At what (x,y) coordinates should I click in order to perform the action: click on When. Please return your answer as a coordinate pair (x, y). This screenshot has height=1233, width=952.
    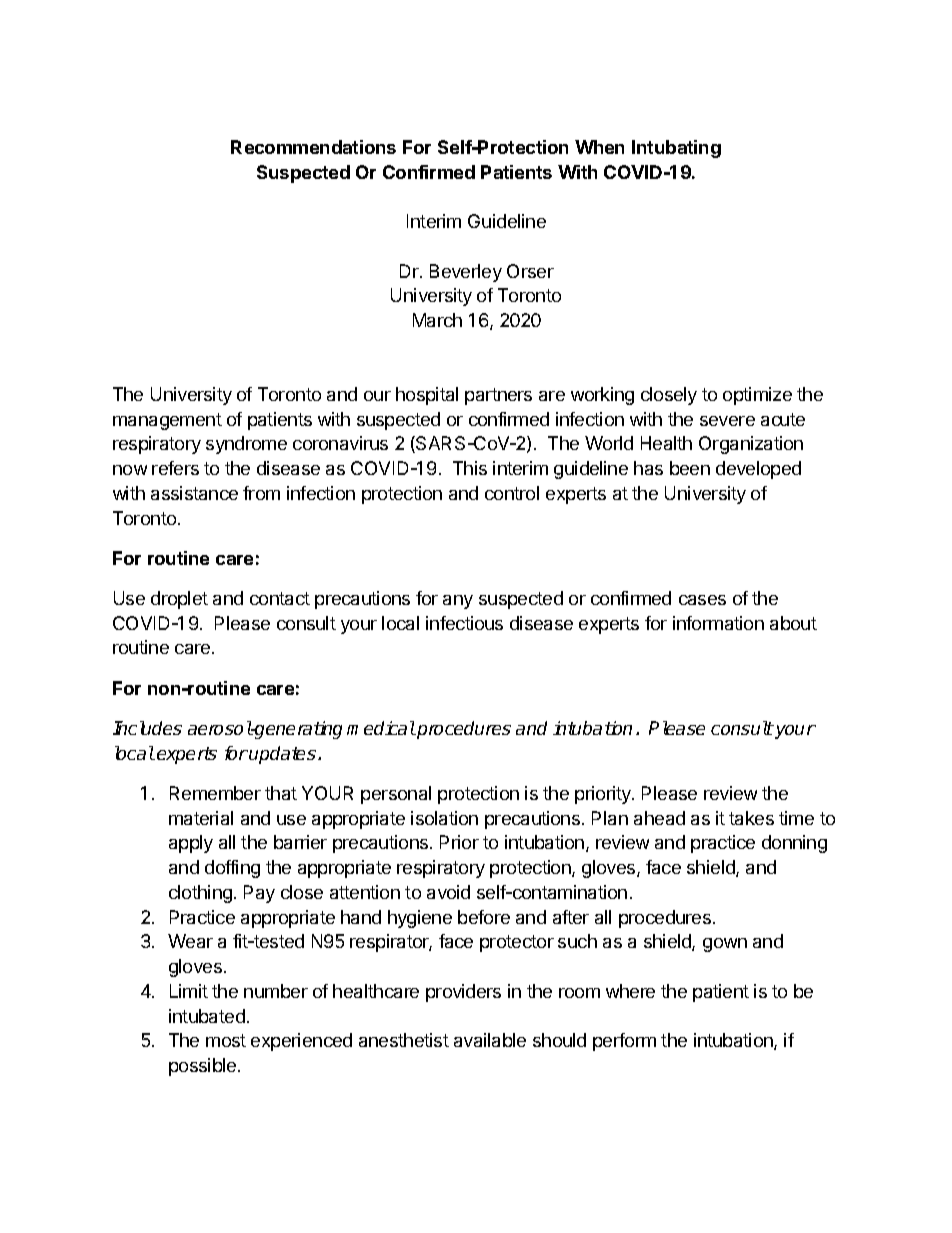
    Looking at the image, I should click on (599, 147).
